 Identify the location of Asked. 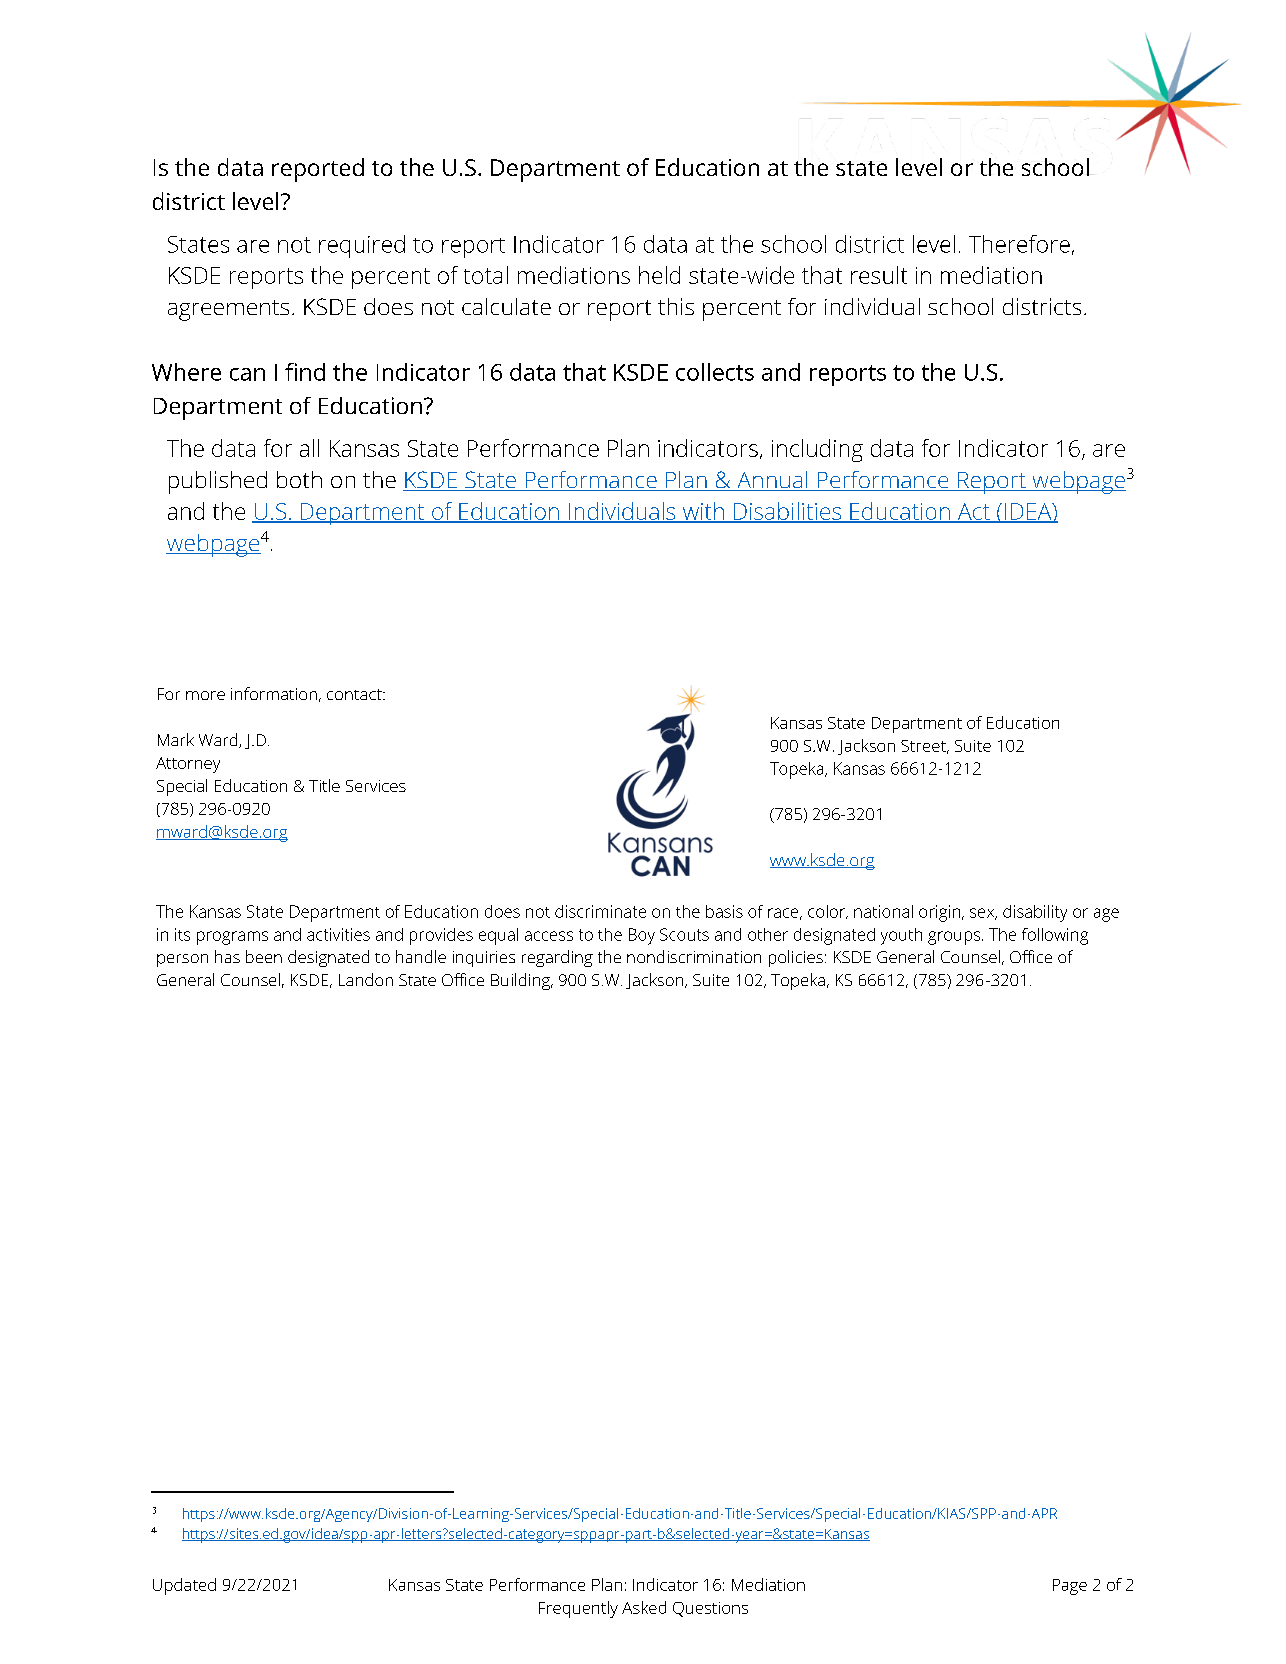
(644, 1607).
